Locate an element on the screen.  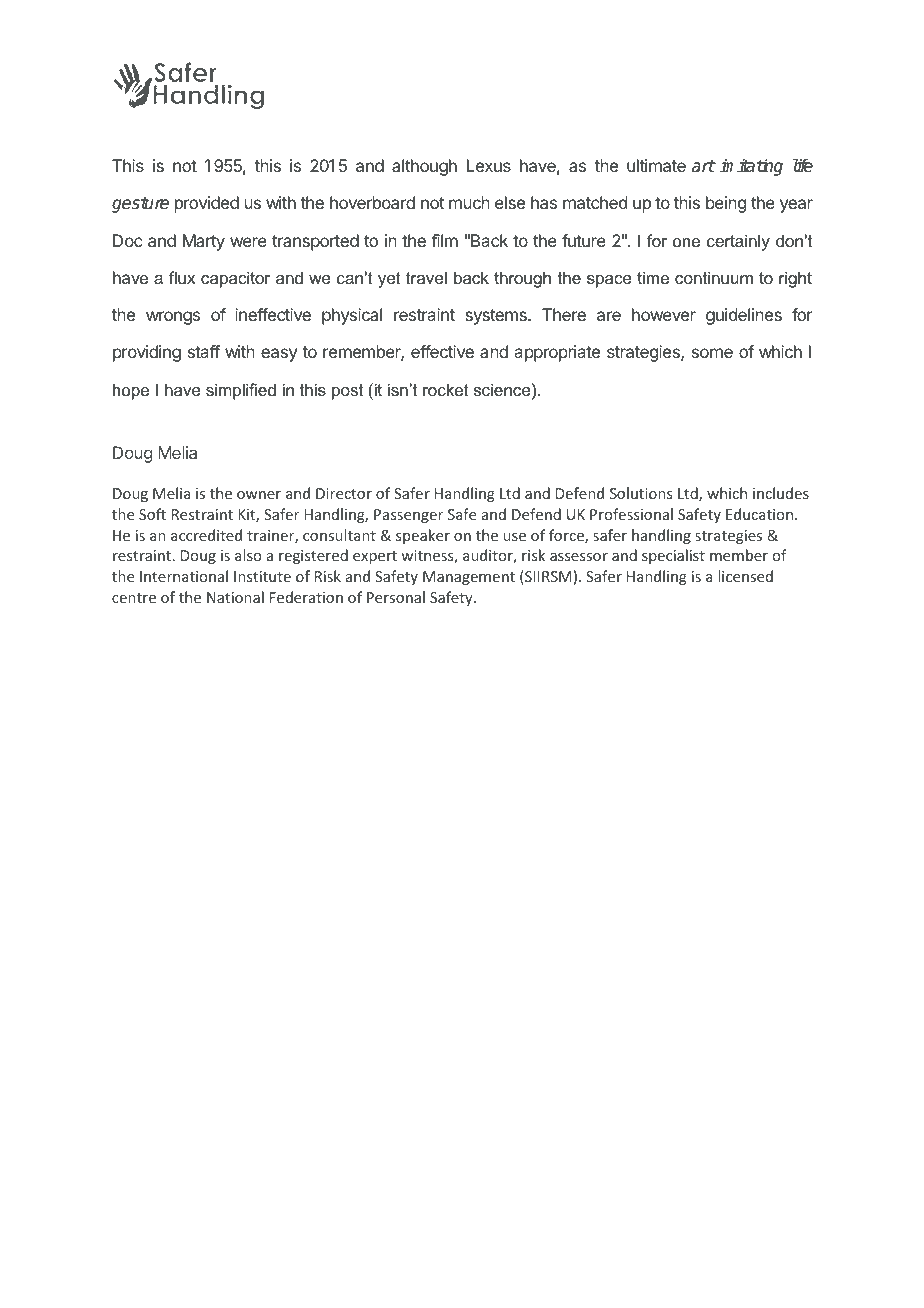
imitating is located at coordinates (751, 167).
